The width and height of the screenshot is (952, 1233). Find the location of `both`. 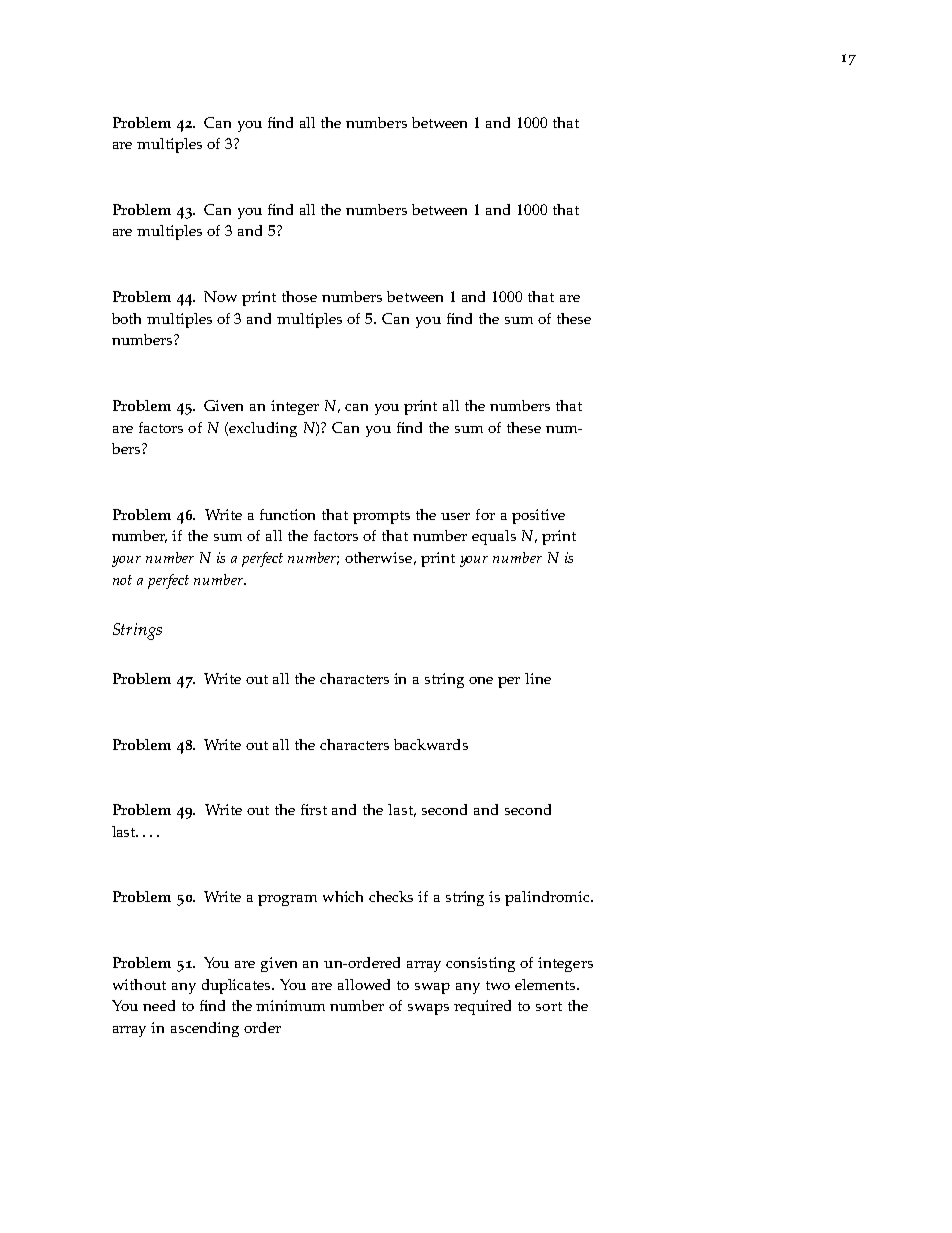

both is located at coordinates (126, 318).
